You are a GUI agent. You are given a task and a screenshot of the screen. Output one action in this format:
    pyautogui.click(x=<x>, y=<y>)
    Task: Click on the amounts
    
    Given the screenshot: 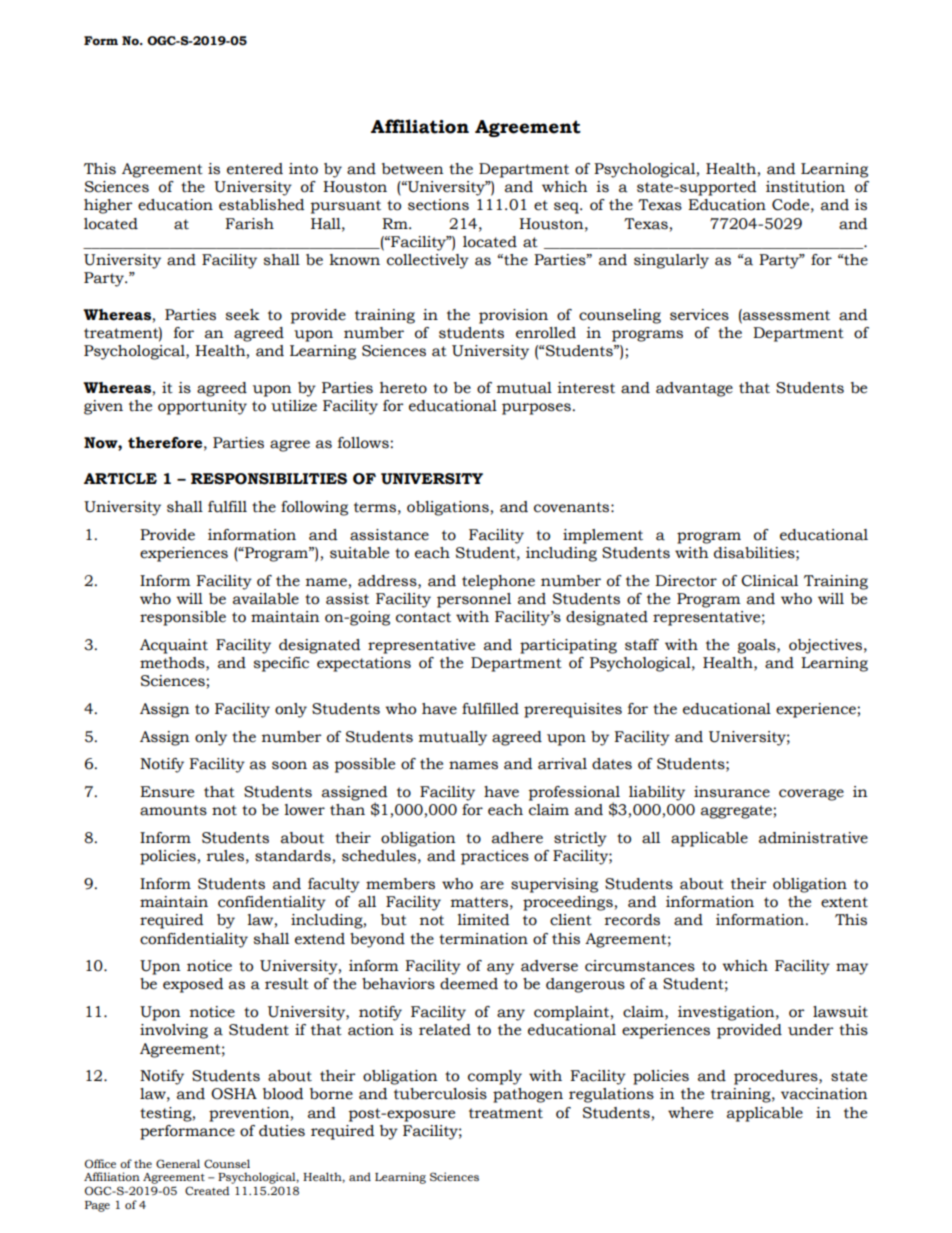 What is the action you would take?
    pyautogui.click(x=173, y=810)
